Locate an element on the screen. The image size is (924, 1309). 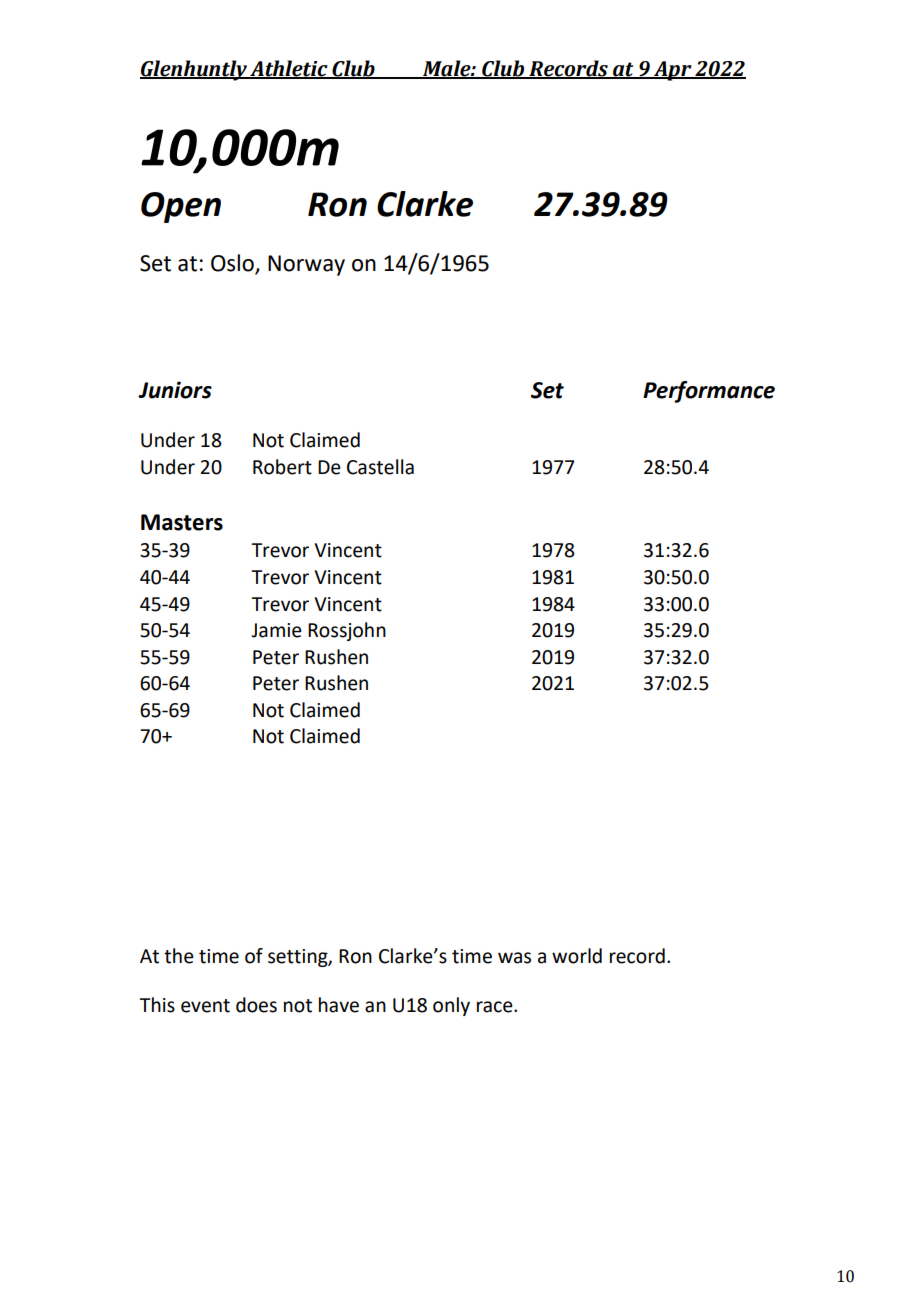
event is located at coordinates (205, 1006).
